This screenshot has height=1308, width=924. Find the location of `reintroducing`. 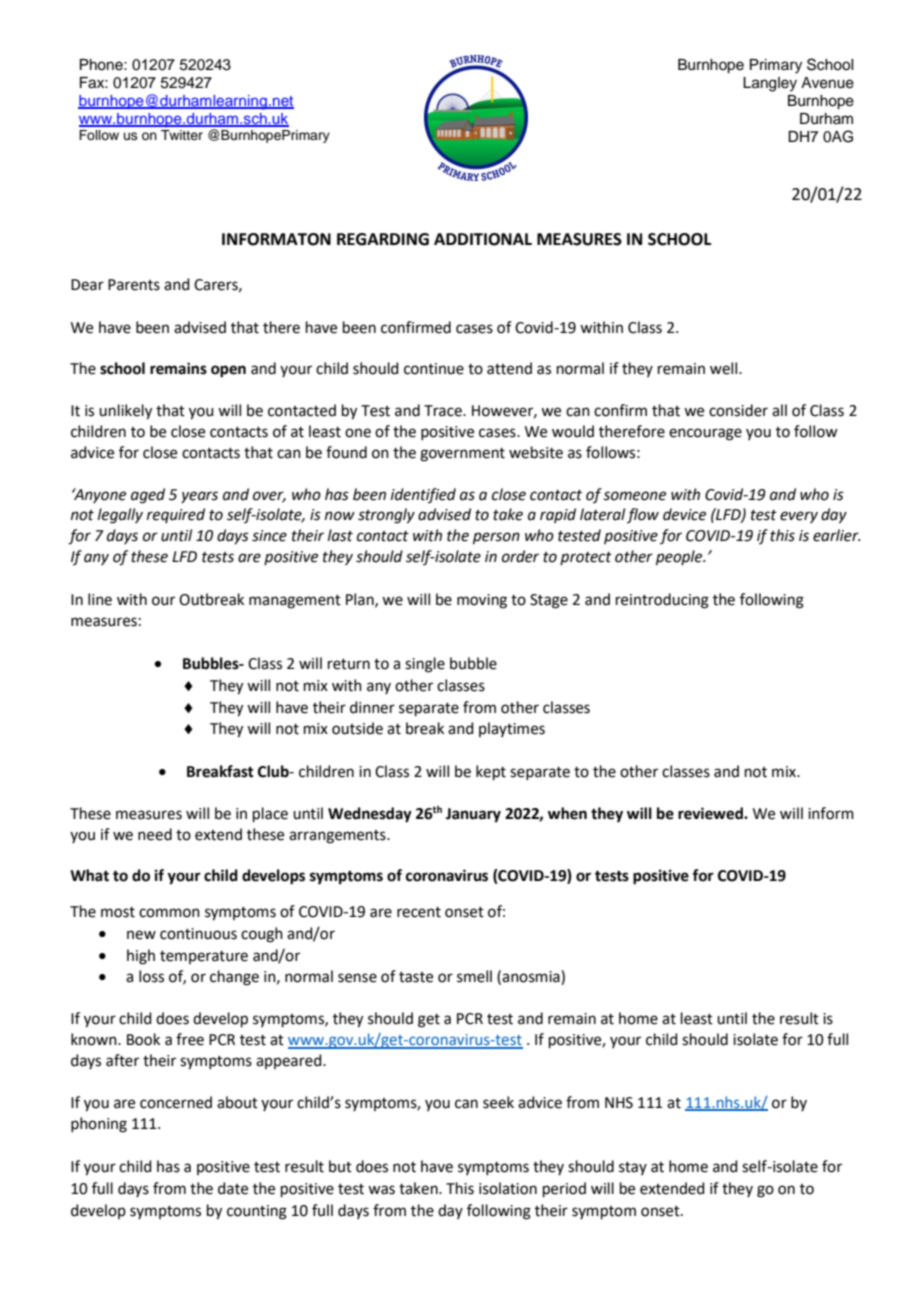

reintroducing is located at coordinates (662, 601).
